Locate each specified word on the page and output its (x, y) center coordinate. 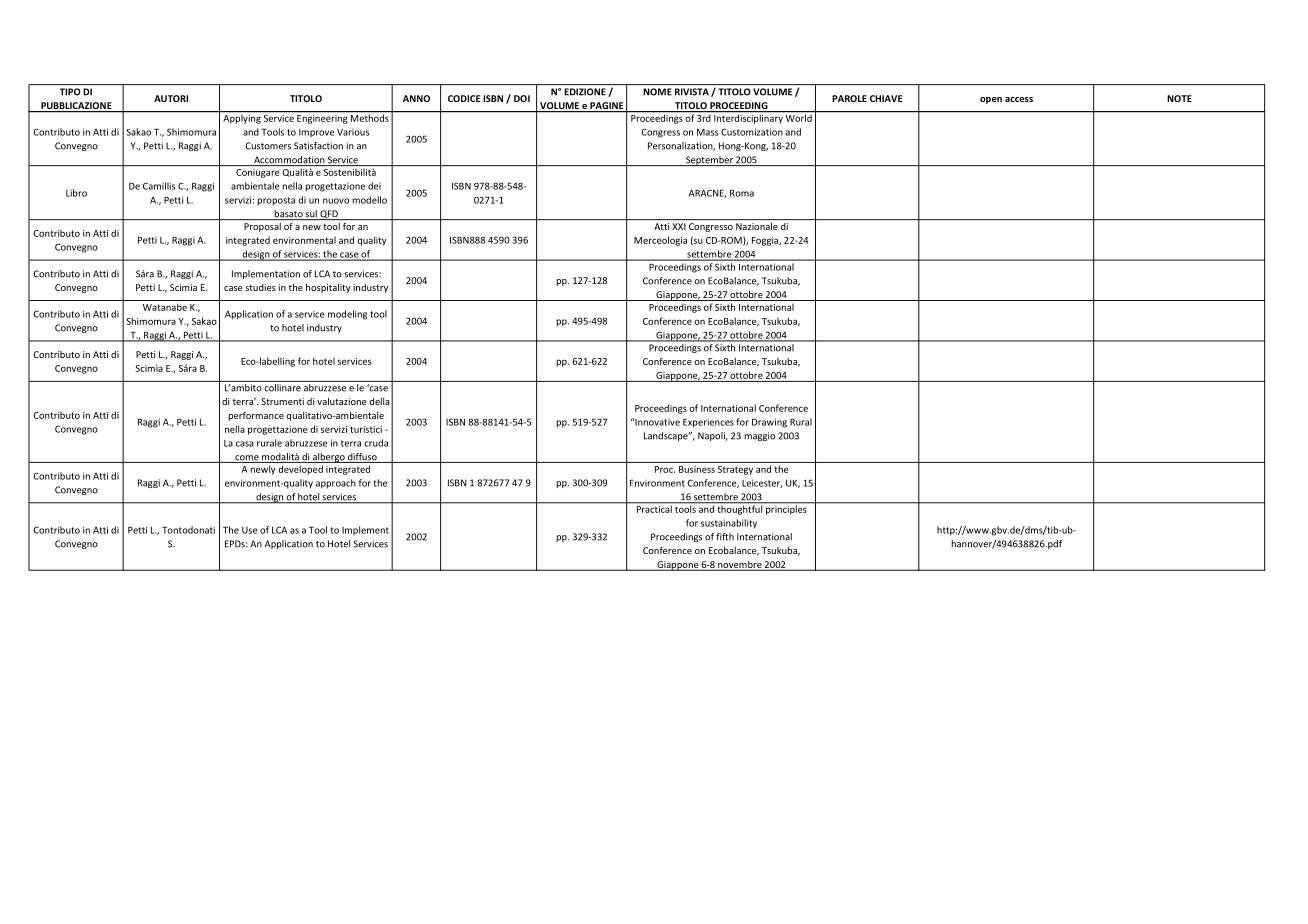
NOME (657, 92)
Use (250, 530)
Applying (242, 118)
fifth (725, 537)
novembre (740, 565)
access (1019, 99)
